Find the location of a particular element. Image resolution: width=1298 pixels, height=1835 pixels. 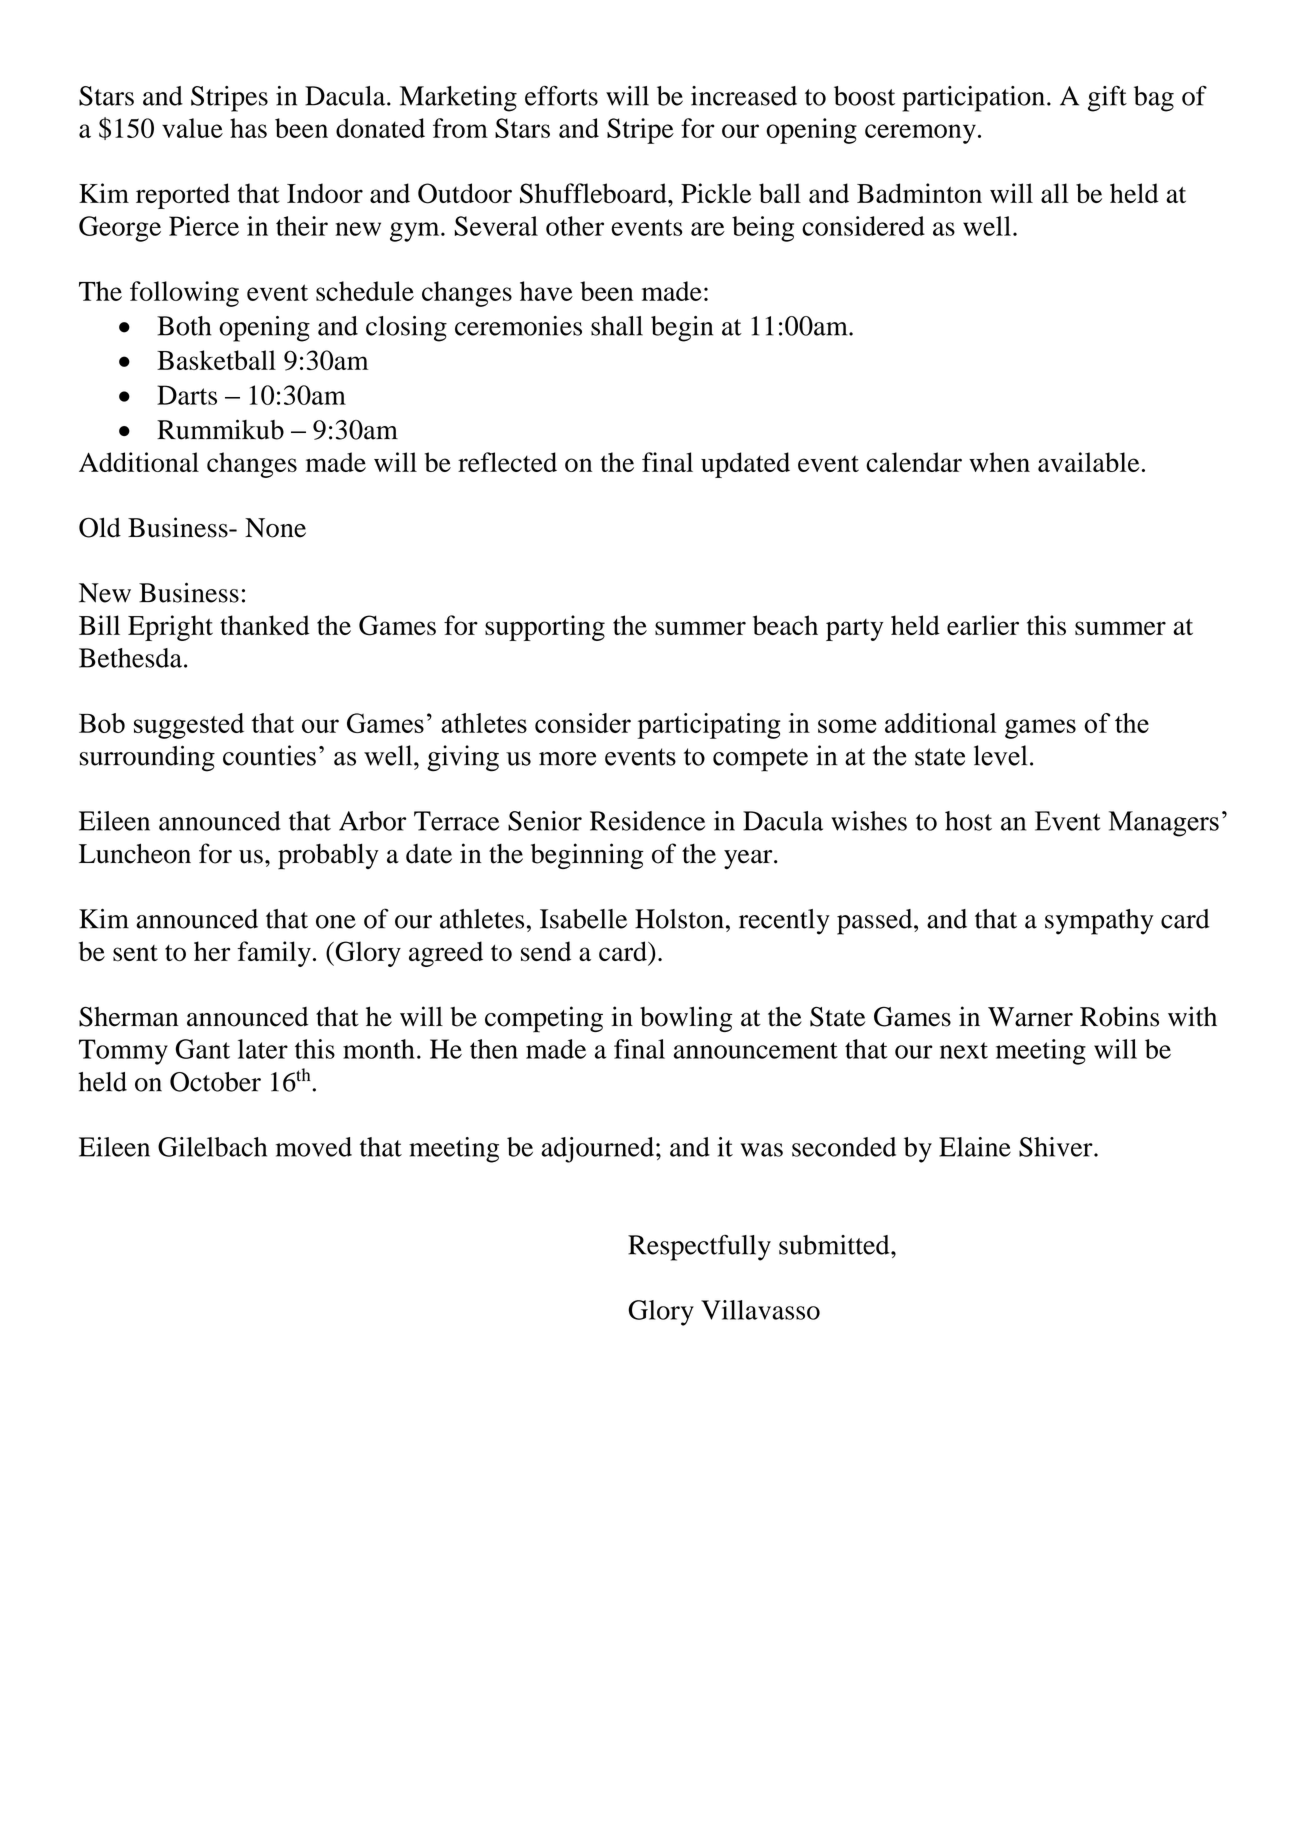

earlier is located at coordinates (983, 625).
